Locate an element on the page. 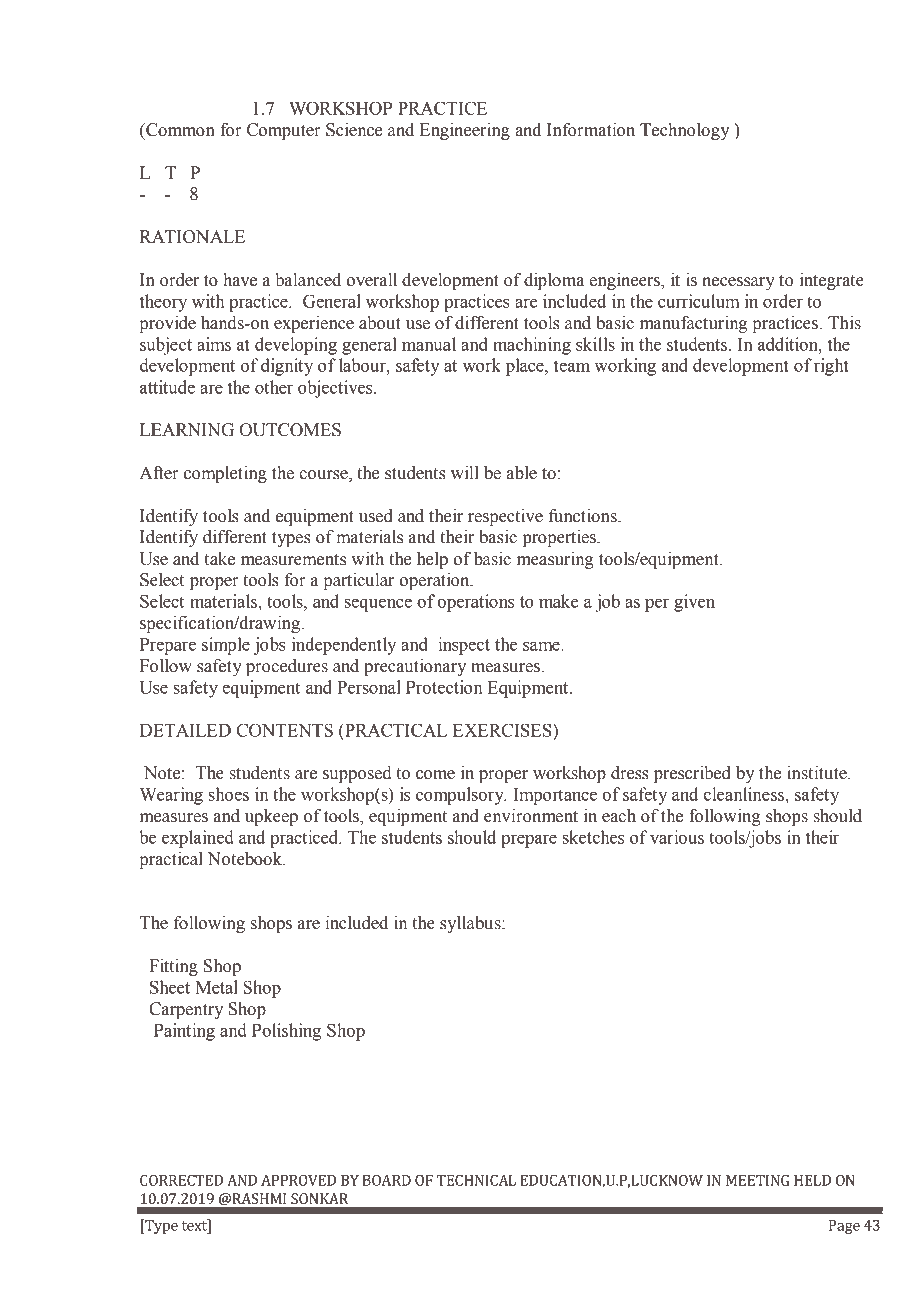 This document has height=1308, width=924. various is located at coordinates (677, 837).
